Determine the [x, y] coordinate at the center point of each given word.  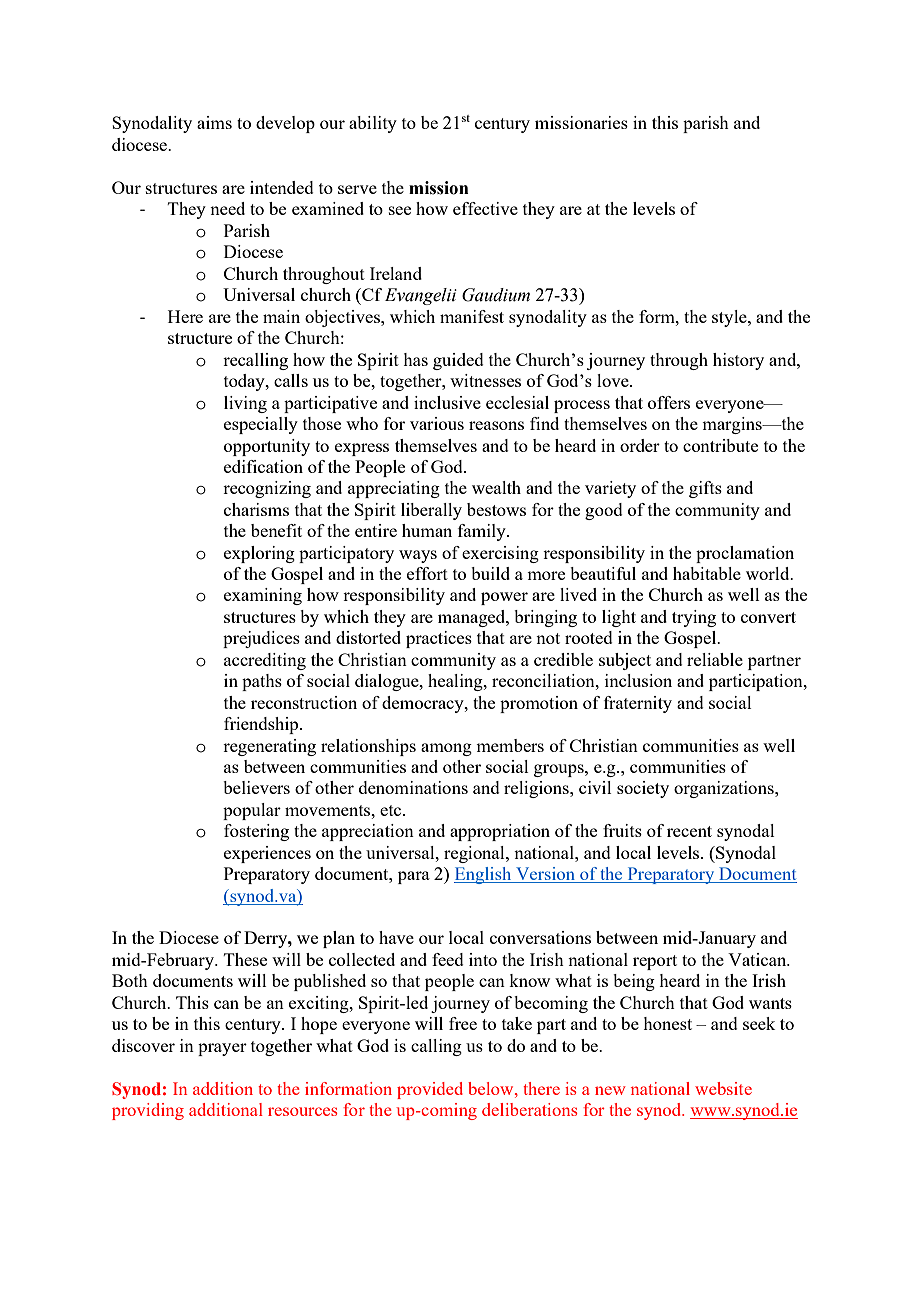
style [730, 318]
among [446, 749]
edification [263, 466]
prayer [222, 1049]
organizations [725, 789]
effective [485, 208]
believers [256, 787]
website [723, 1088]
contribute [720, 445]
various [437, 423]
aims [214, 122]
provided [430, 1090]
